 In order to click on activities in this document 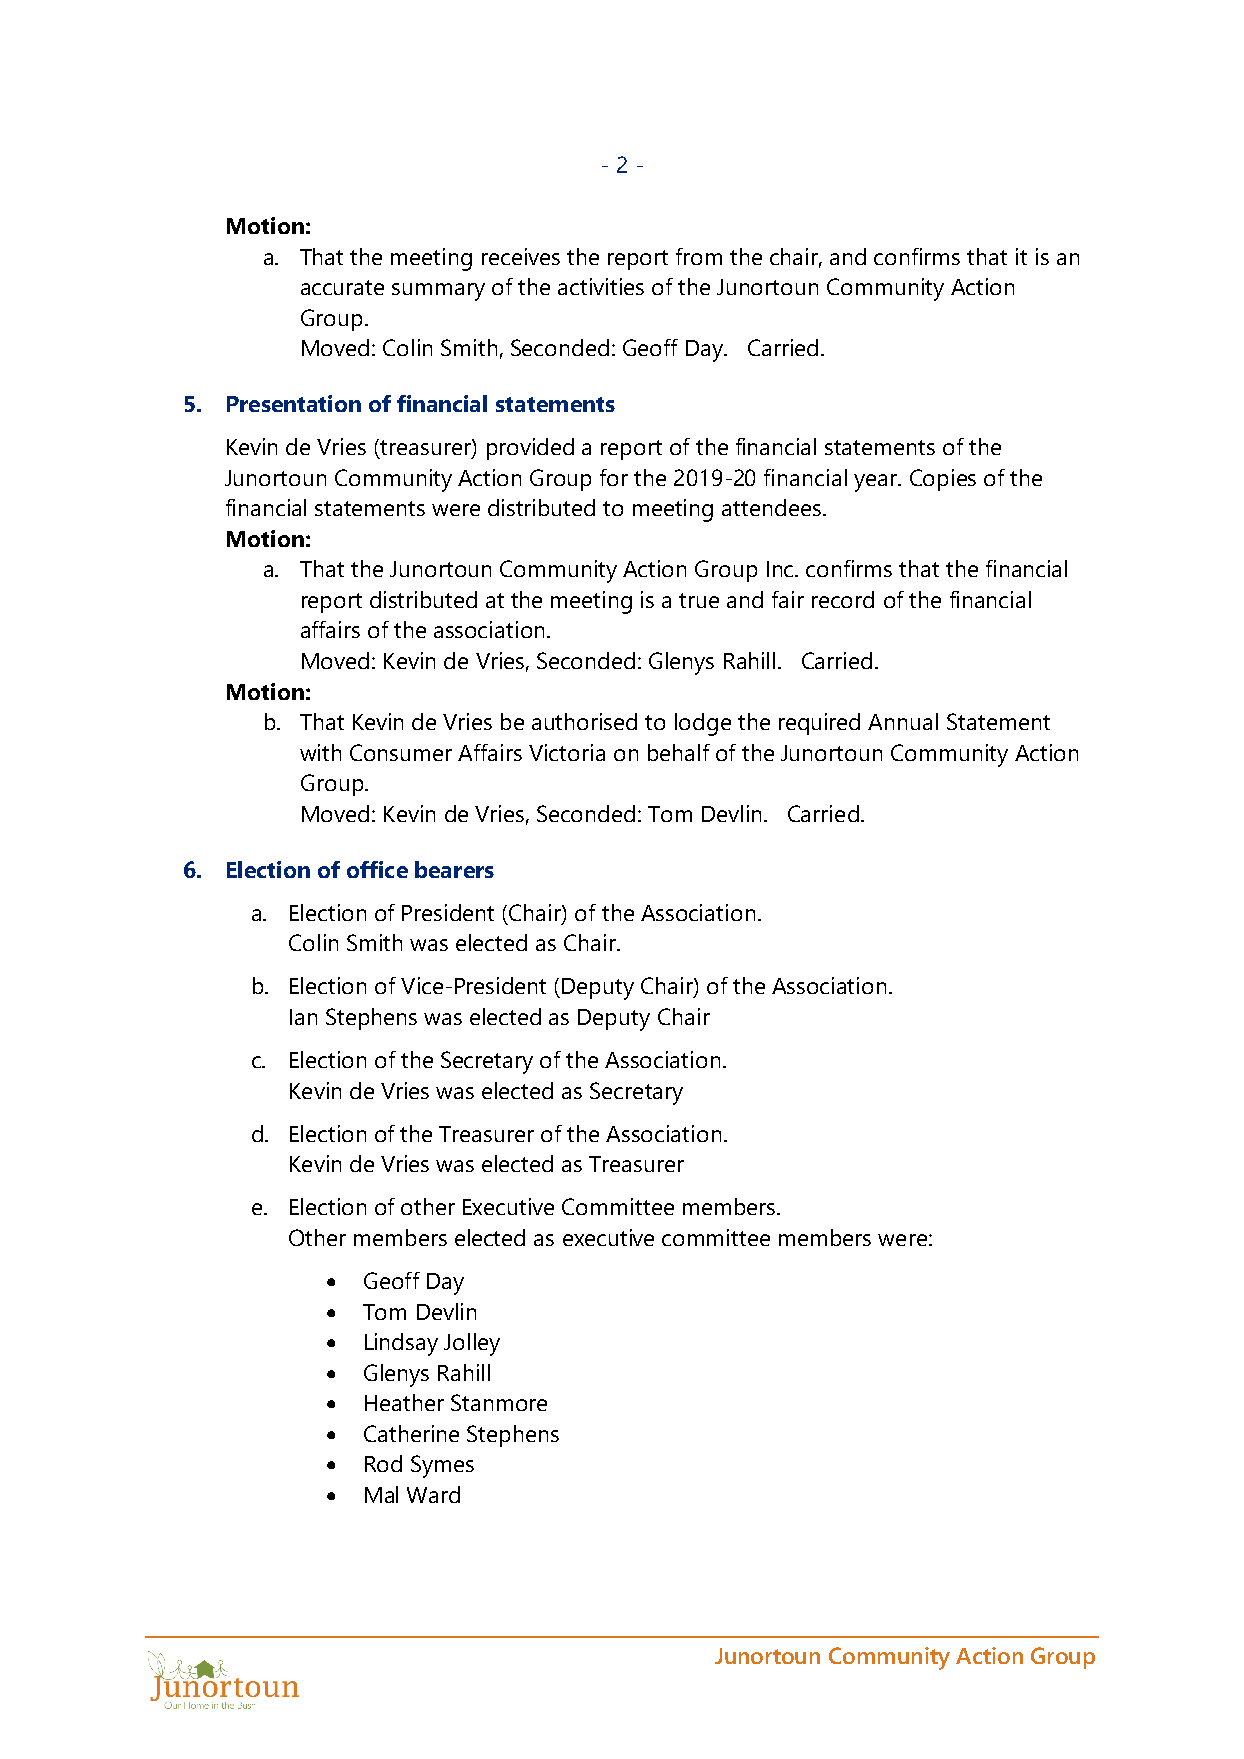, I will do `click(601, 286)`.
